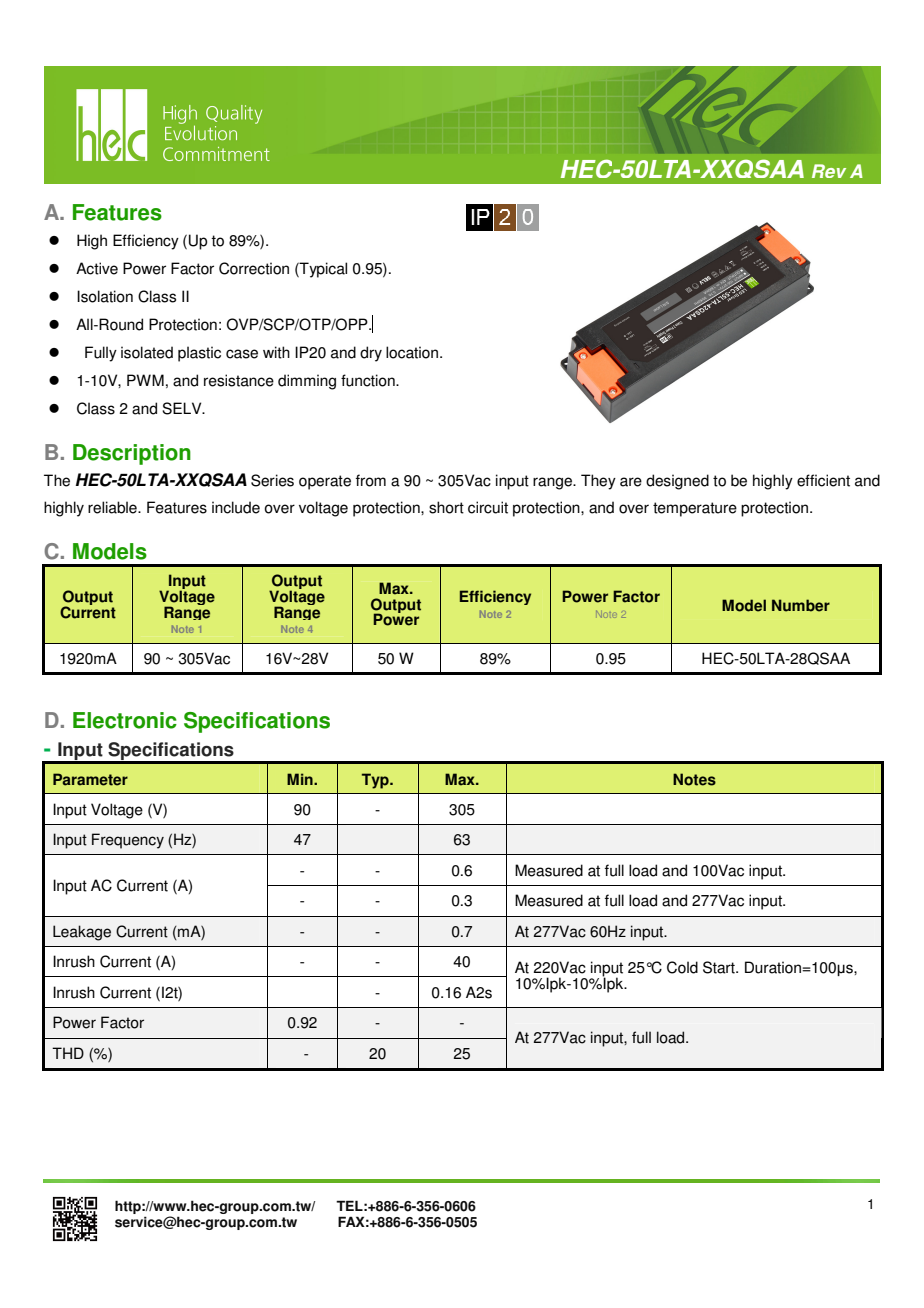  Describe the element at coordinates (128, 841) in the image. I see `Frequency` at that location.
